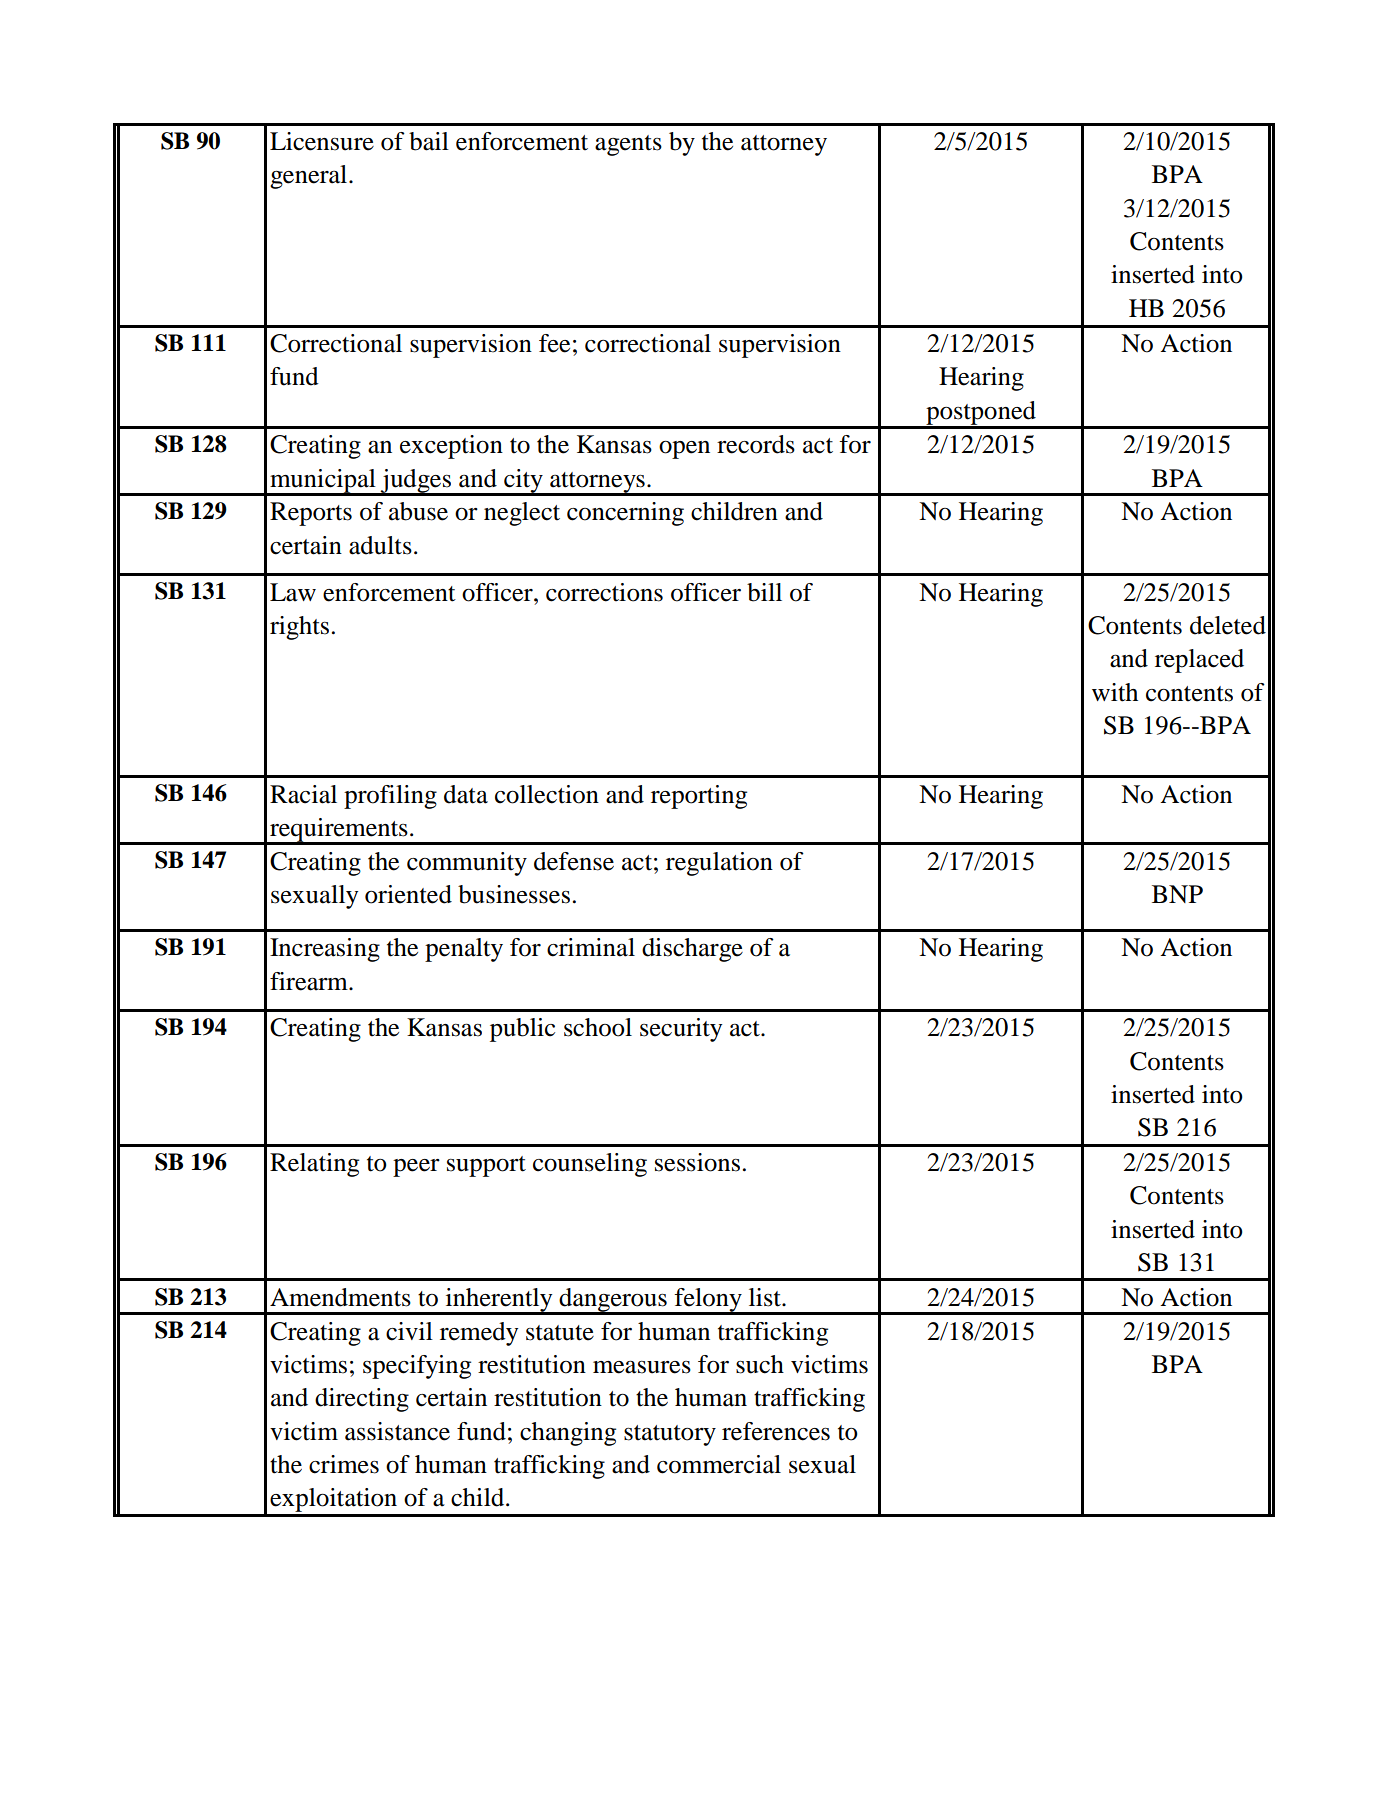 This screenshot has width=1394, height=1804. I want to click on reporting, so click(699, 797).
